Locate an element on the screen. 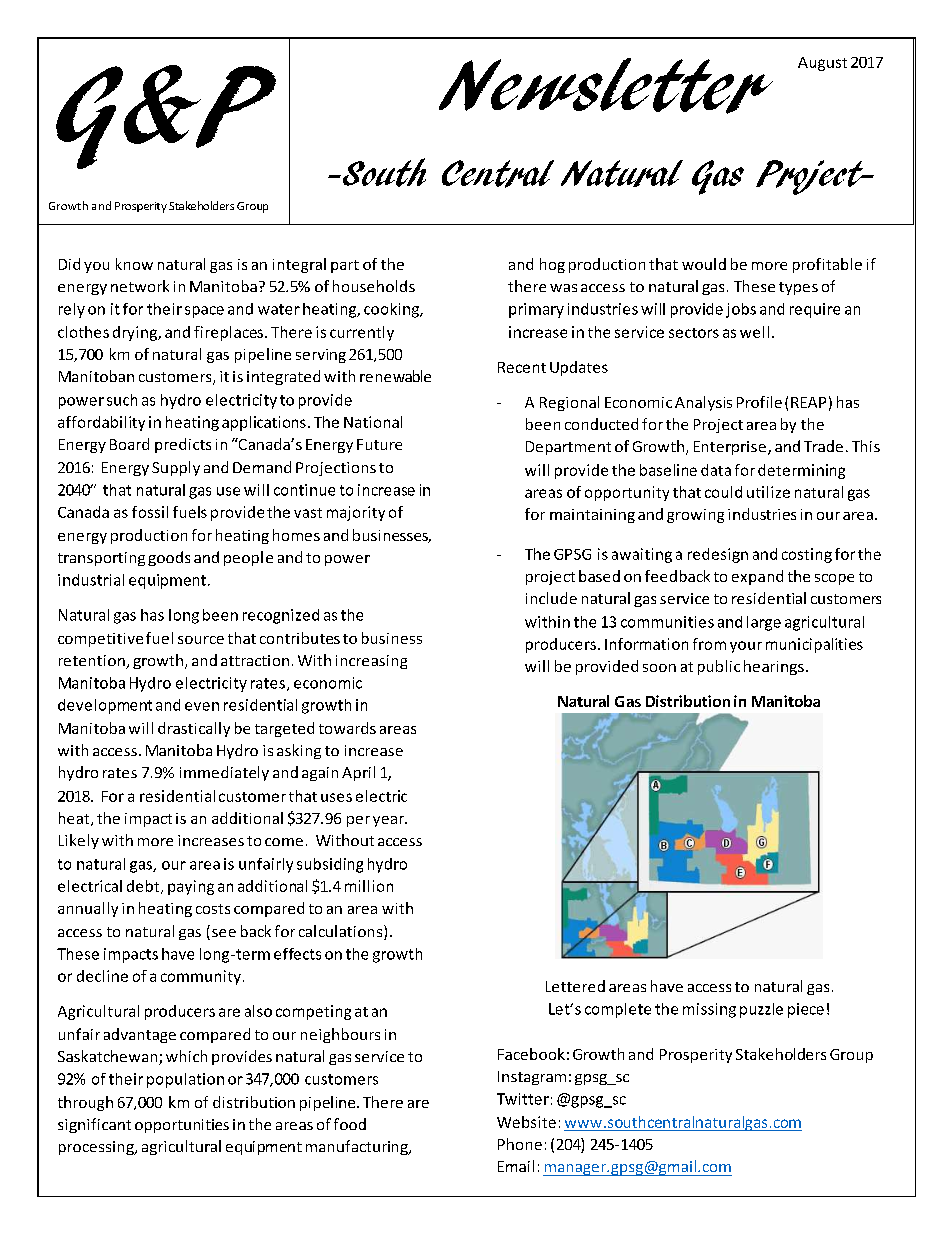 The width and height of the screenshot is (952, 1233). source is located at coordinates (201, 640).
